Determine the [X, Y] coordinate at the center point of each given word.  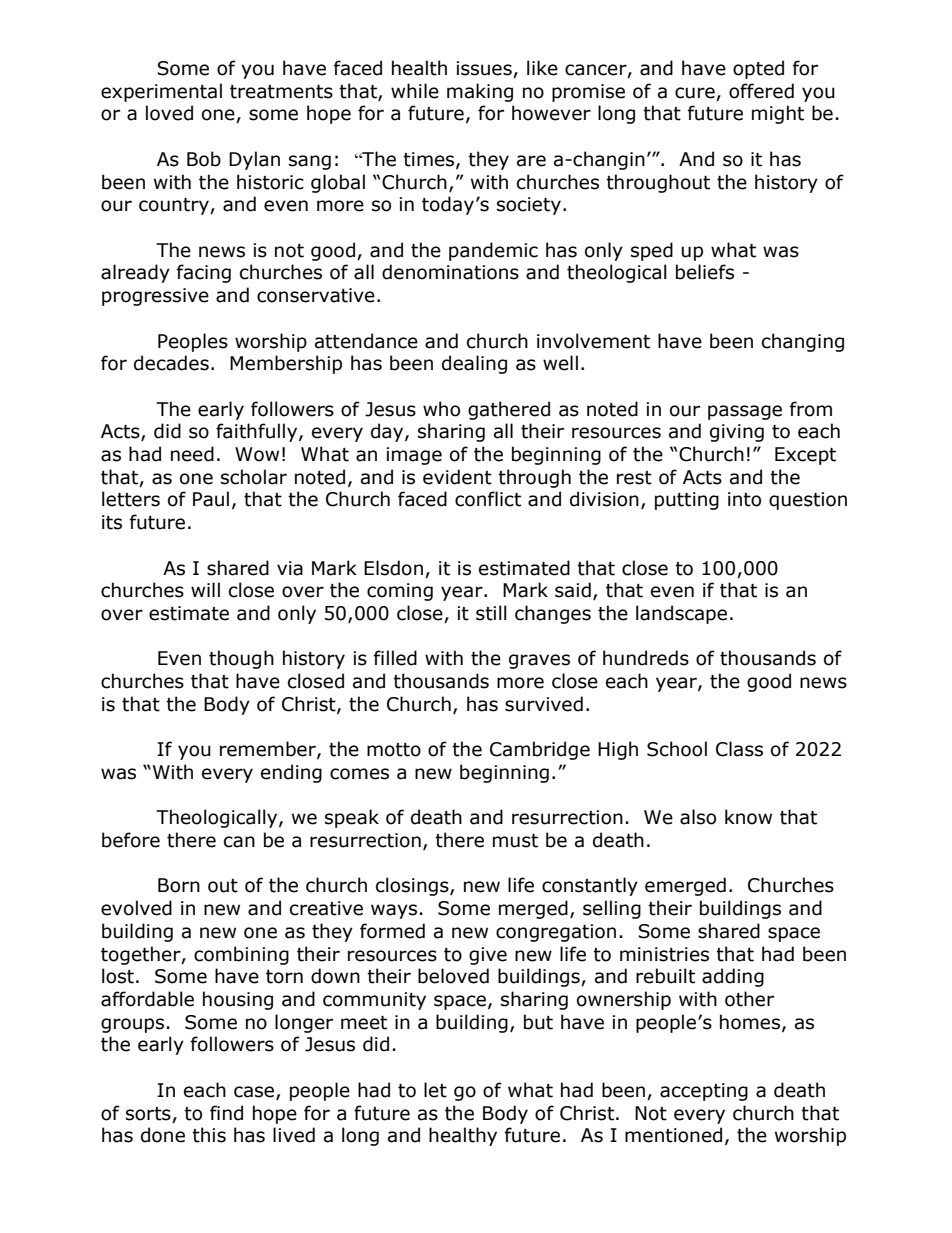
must [515, 841]
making [480, 92]
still [491, 613]
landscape [681, 614]
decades [171, 363]
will [205, 589]
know [748, 817]
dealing [474, 364]
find [226, 1113]
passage [745, 412]
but [538, 1022]
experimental [161, 92]
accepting [704, 1092]
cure [695, 93]
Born [179, 885]
